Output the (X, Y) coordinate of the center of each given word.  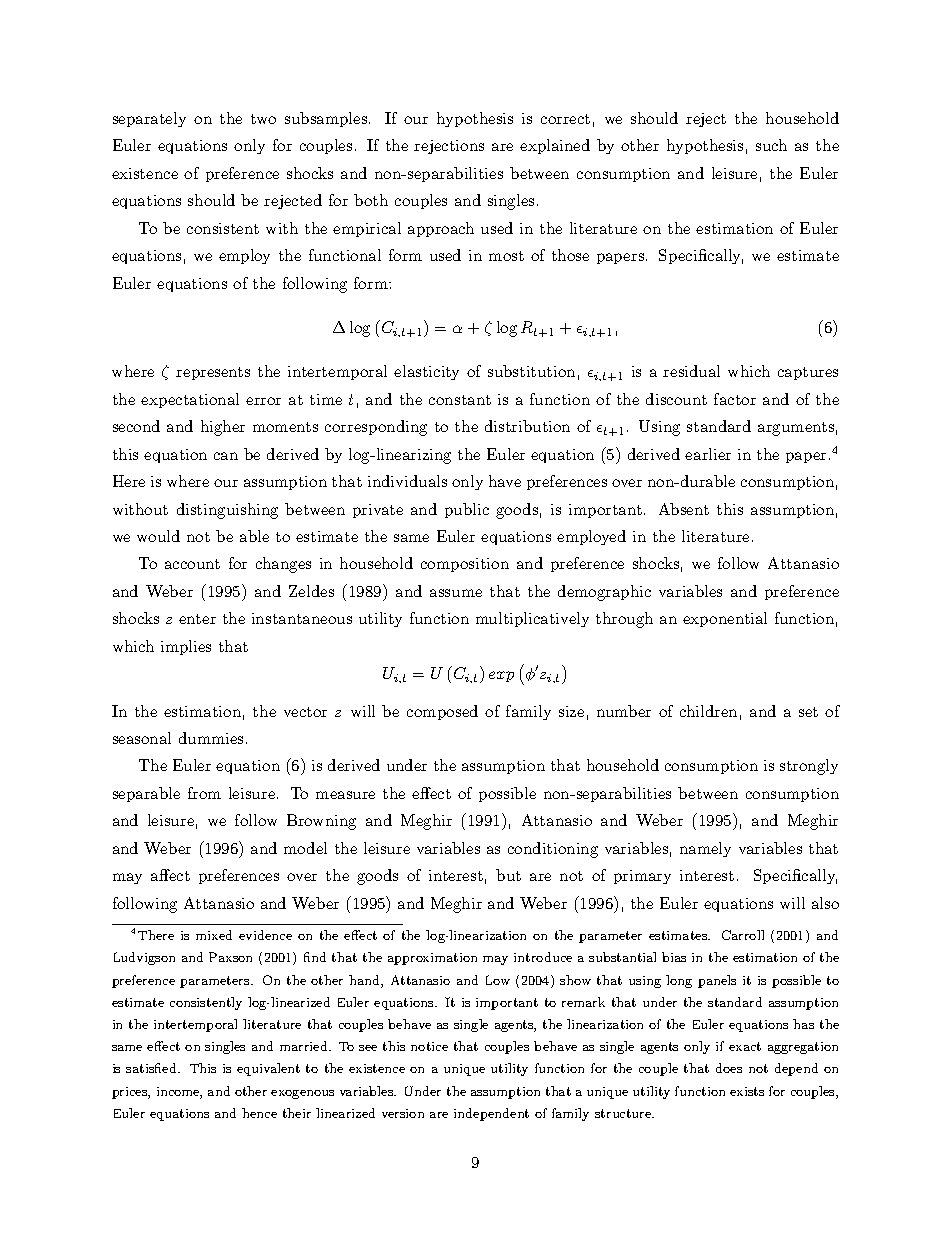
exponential (725, 619)
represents (213, 373)
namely (705, 849)
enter (197, 619)
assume (456, 593)
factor (735, 399)
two (263, 119)
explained (555, 146)
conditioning (553, 850)
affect (170, 875)
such (771, 145)
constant (460, 400)
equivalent (268, 1069)
